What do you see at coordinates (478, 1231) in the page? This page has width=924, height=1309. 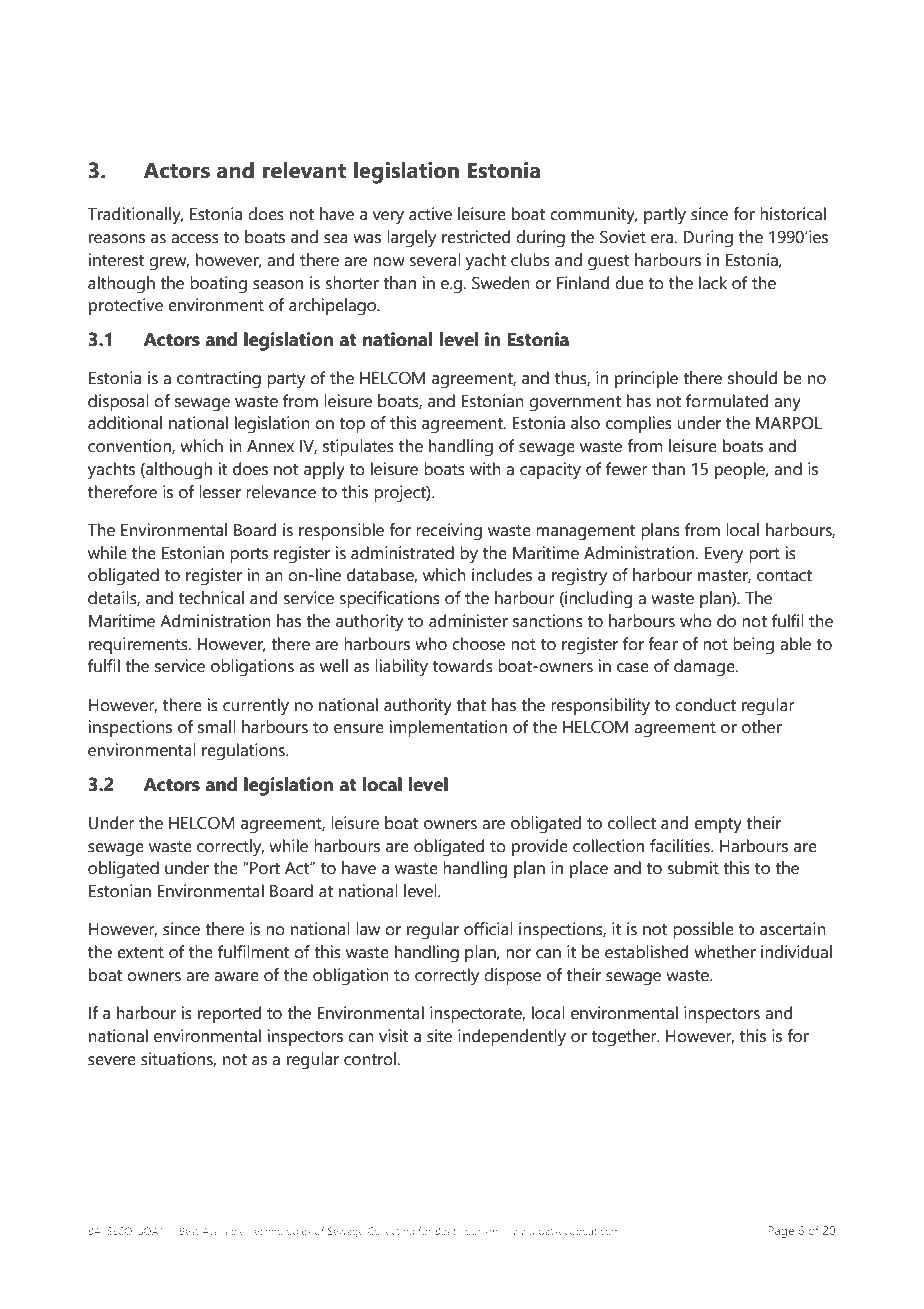 I see `Tourism` at bounding box center [478, 1231].
